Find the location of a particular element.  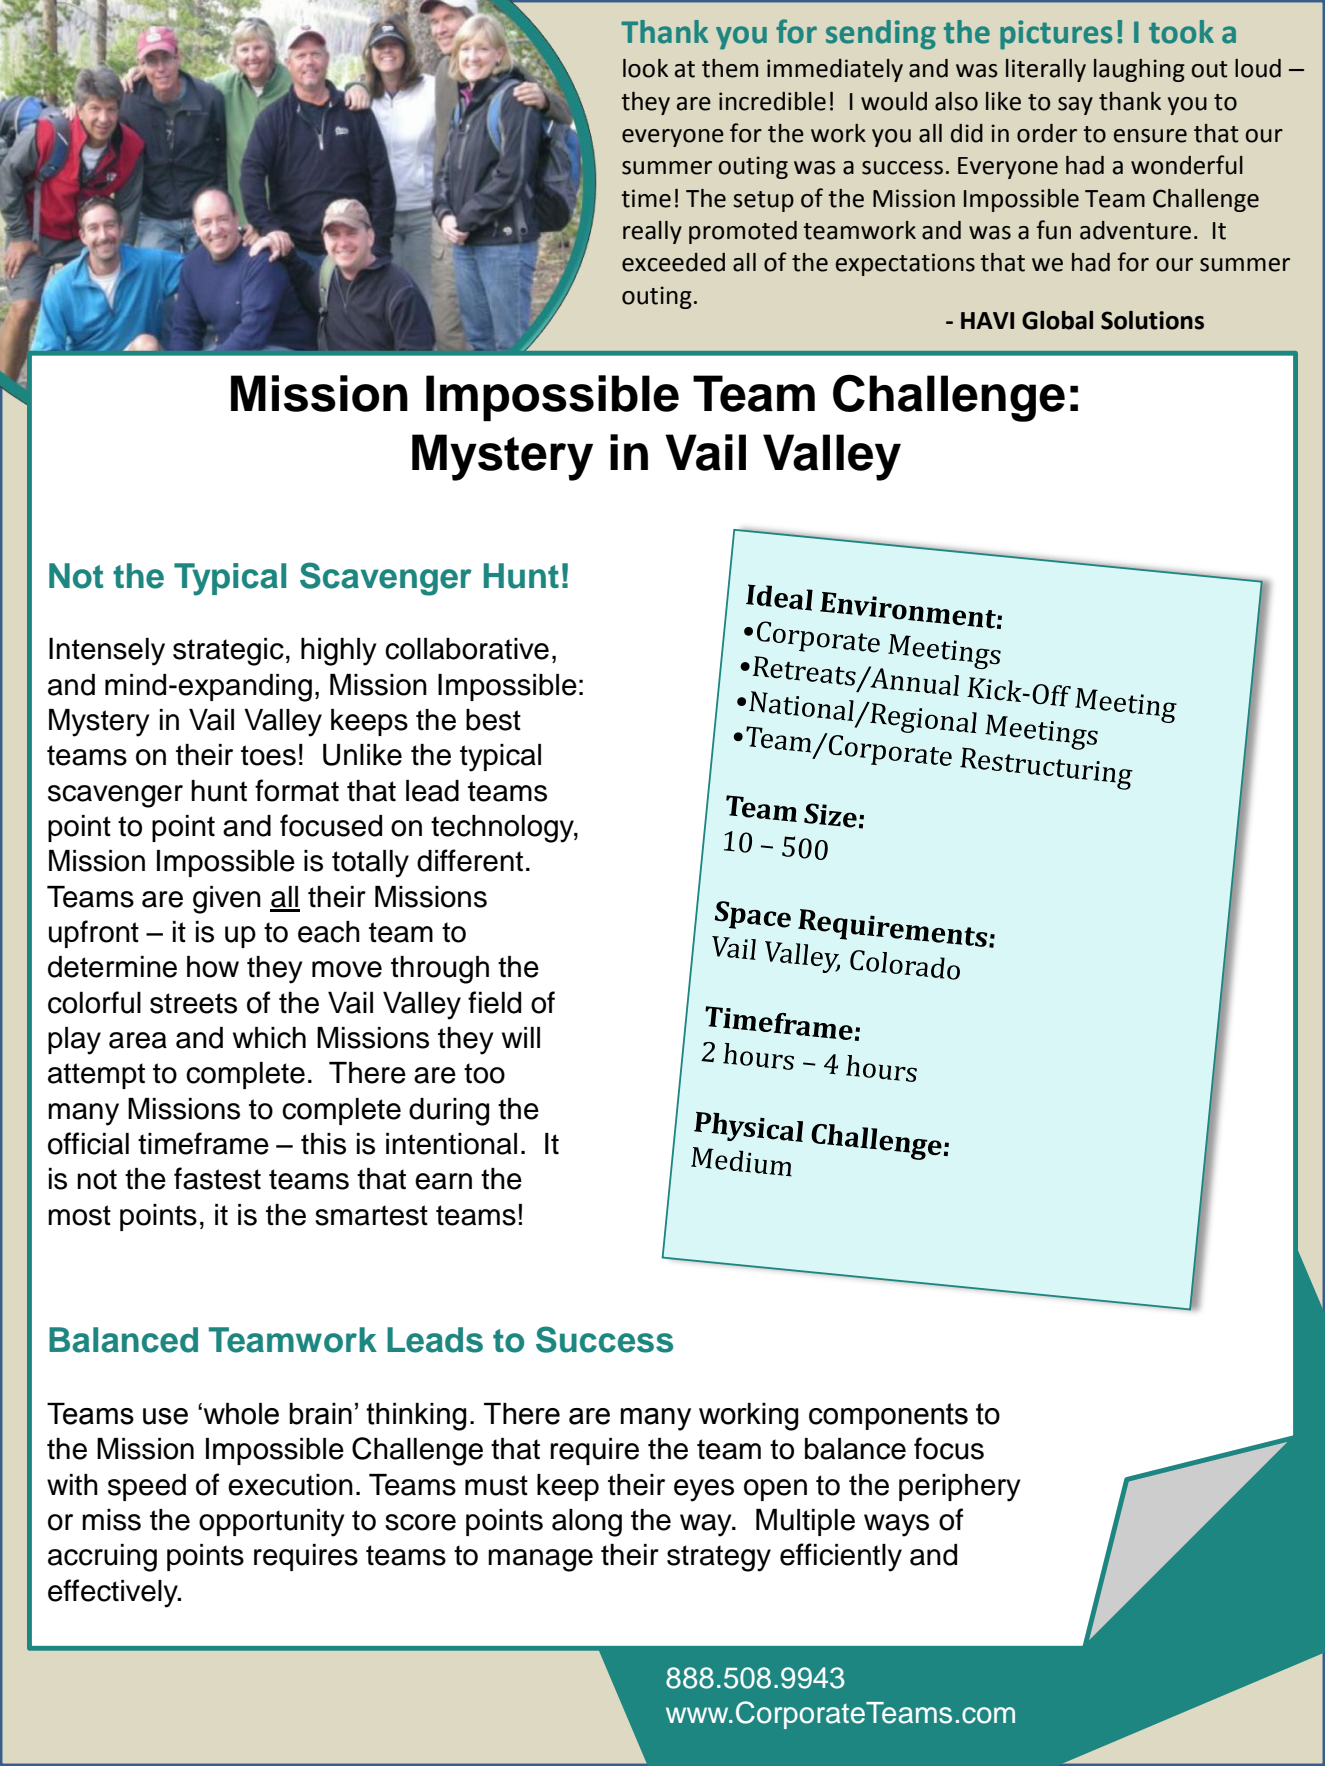

fastest is located at coordinates (217, 1178).
